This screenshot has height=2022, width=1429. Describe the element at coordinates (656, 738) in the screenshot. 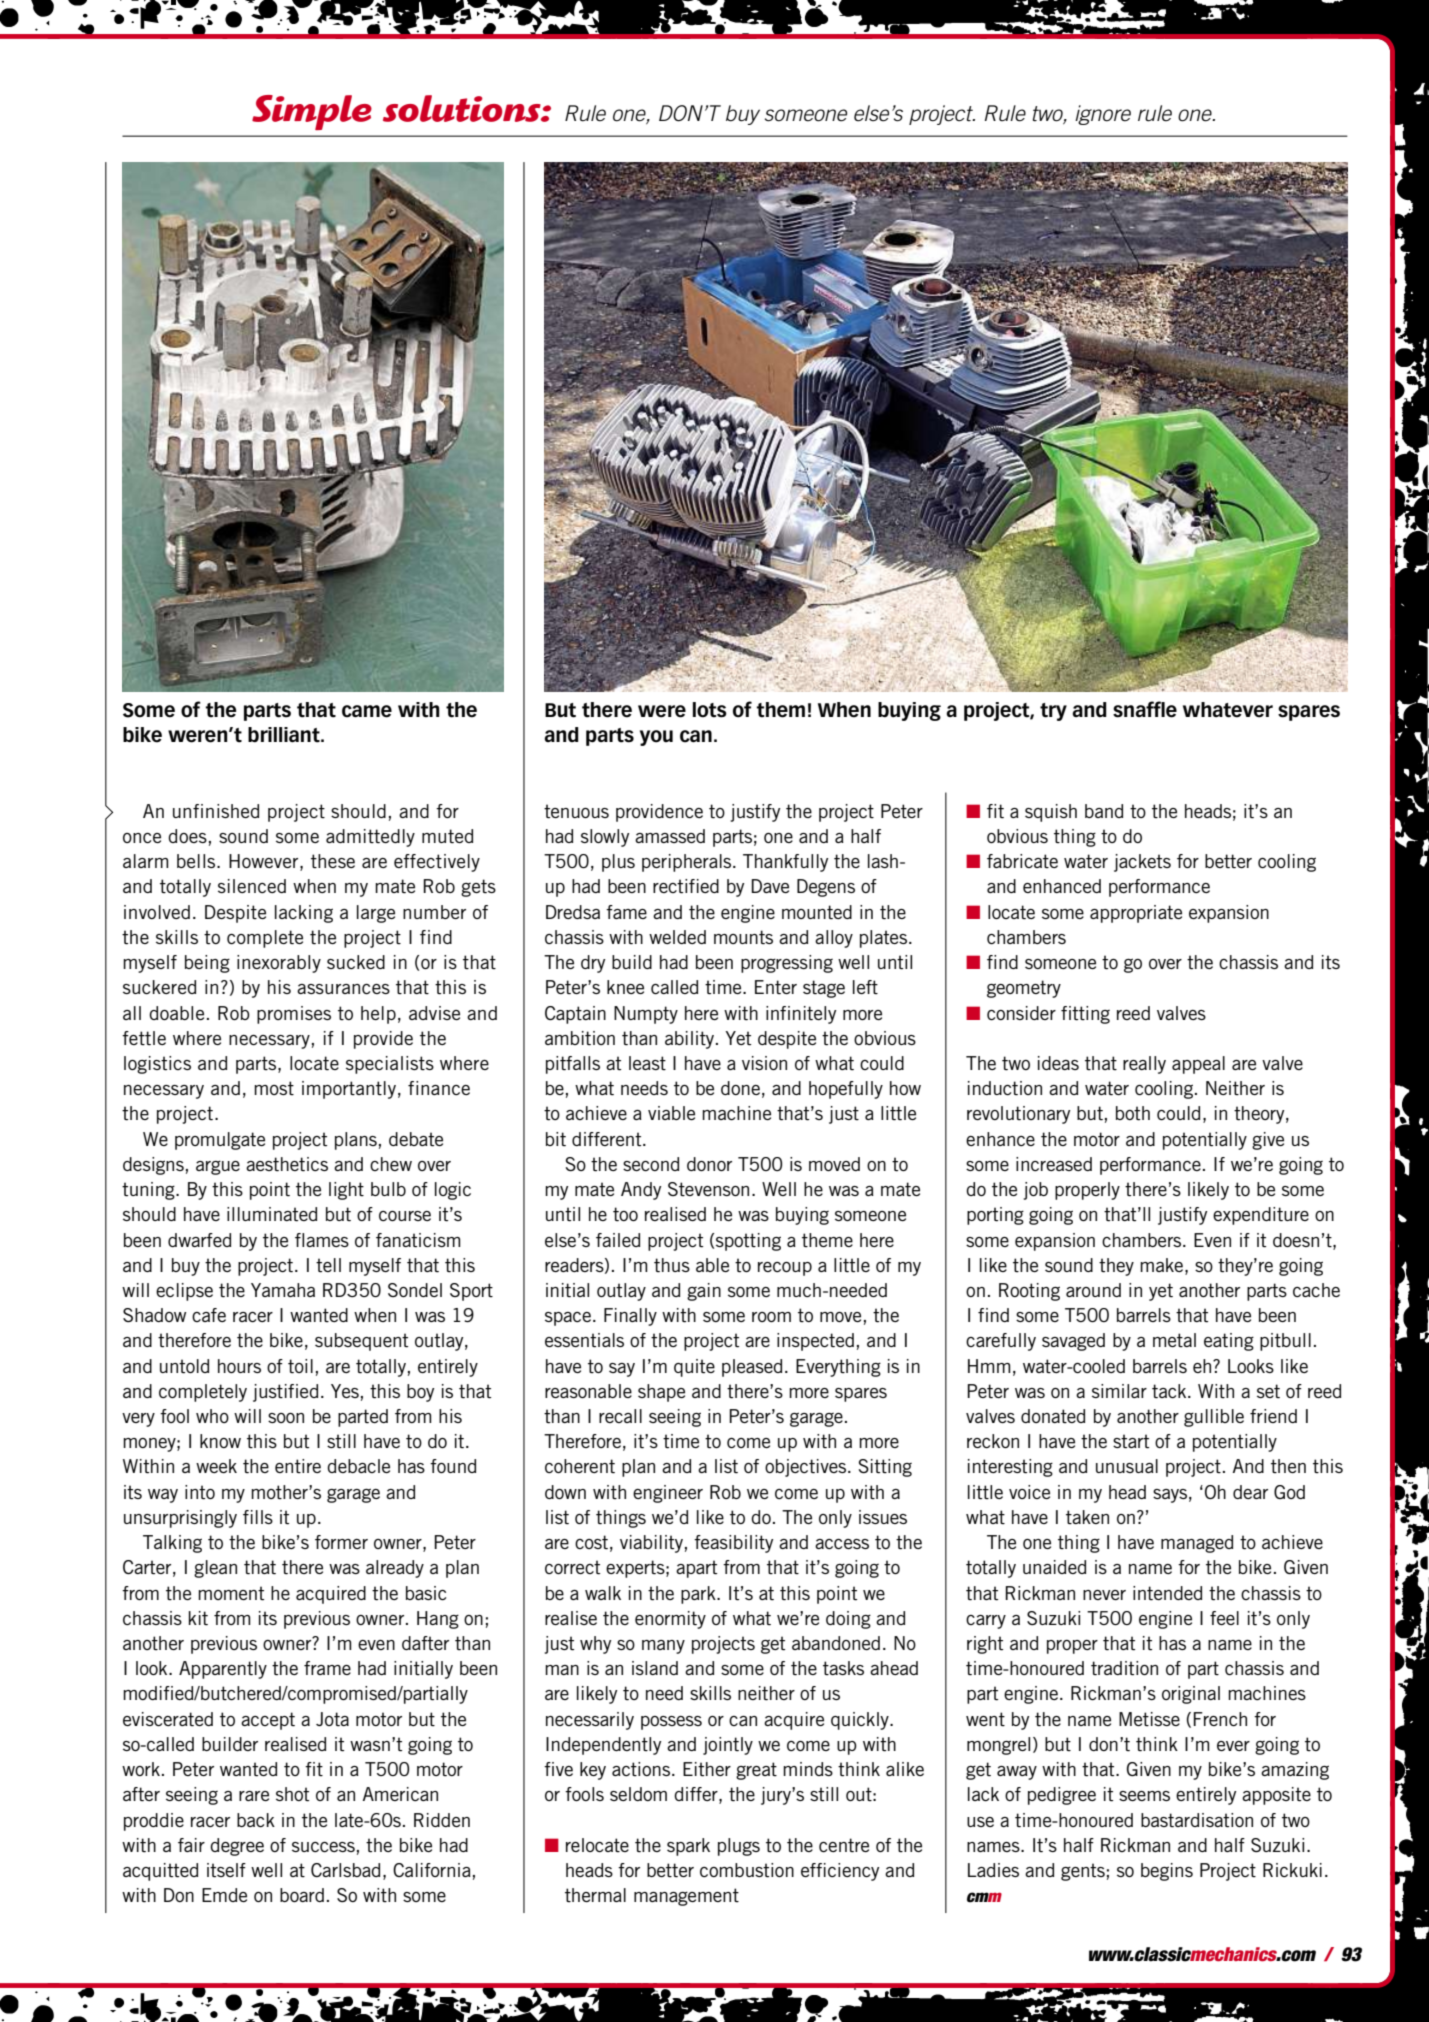

I see `you` at that location.
